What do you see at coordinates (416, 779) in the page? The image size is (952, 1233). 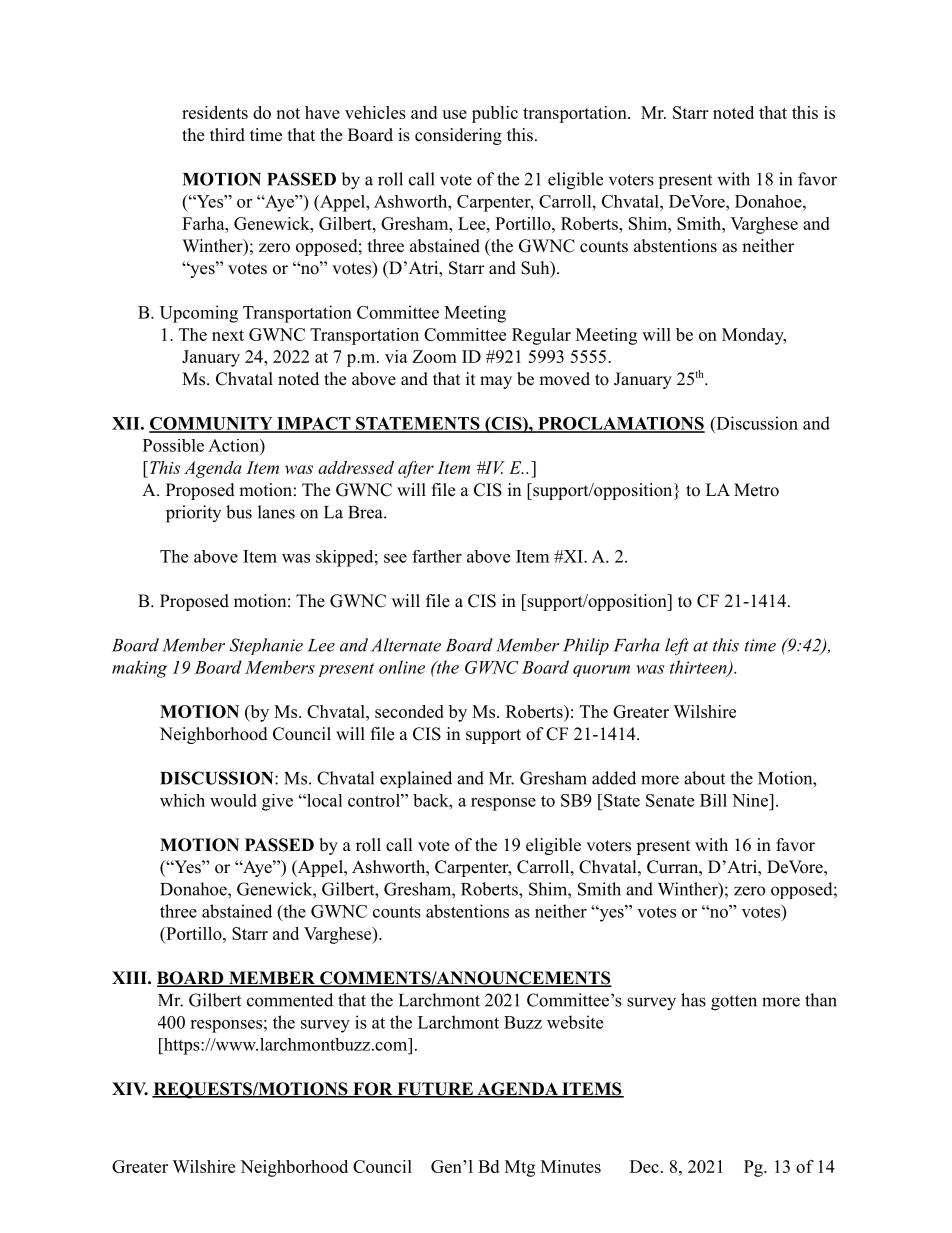 I see `explained` at bounding box center [416, 779].
